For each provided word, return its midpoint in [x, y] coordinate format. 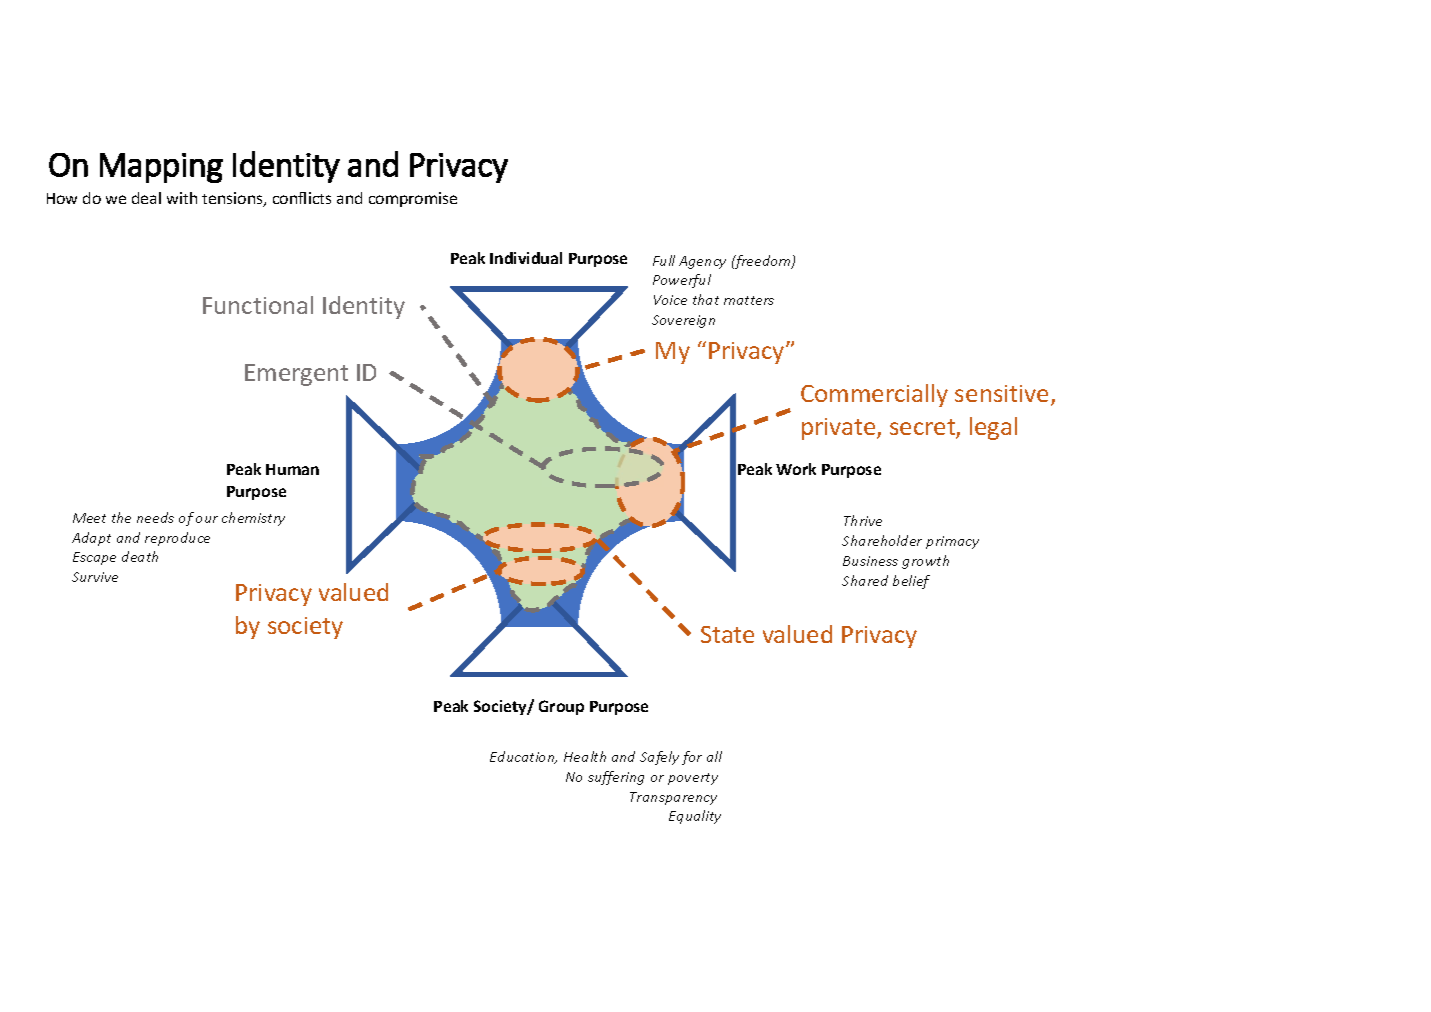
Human [292, 469]
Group [561, 707]
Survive [95, 577]
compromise [413, 199]
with [182, 198]
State [727, 634]
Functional [258, 305]
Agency [702, 262]
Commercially [874, 395]
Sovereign [683, 321]
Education [523, 757]
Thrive [863, 520]
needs [155, 517]
